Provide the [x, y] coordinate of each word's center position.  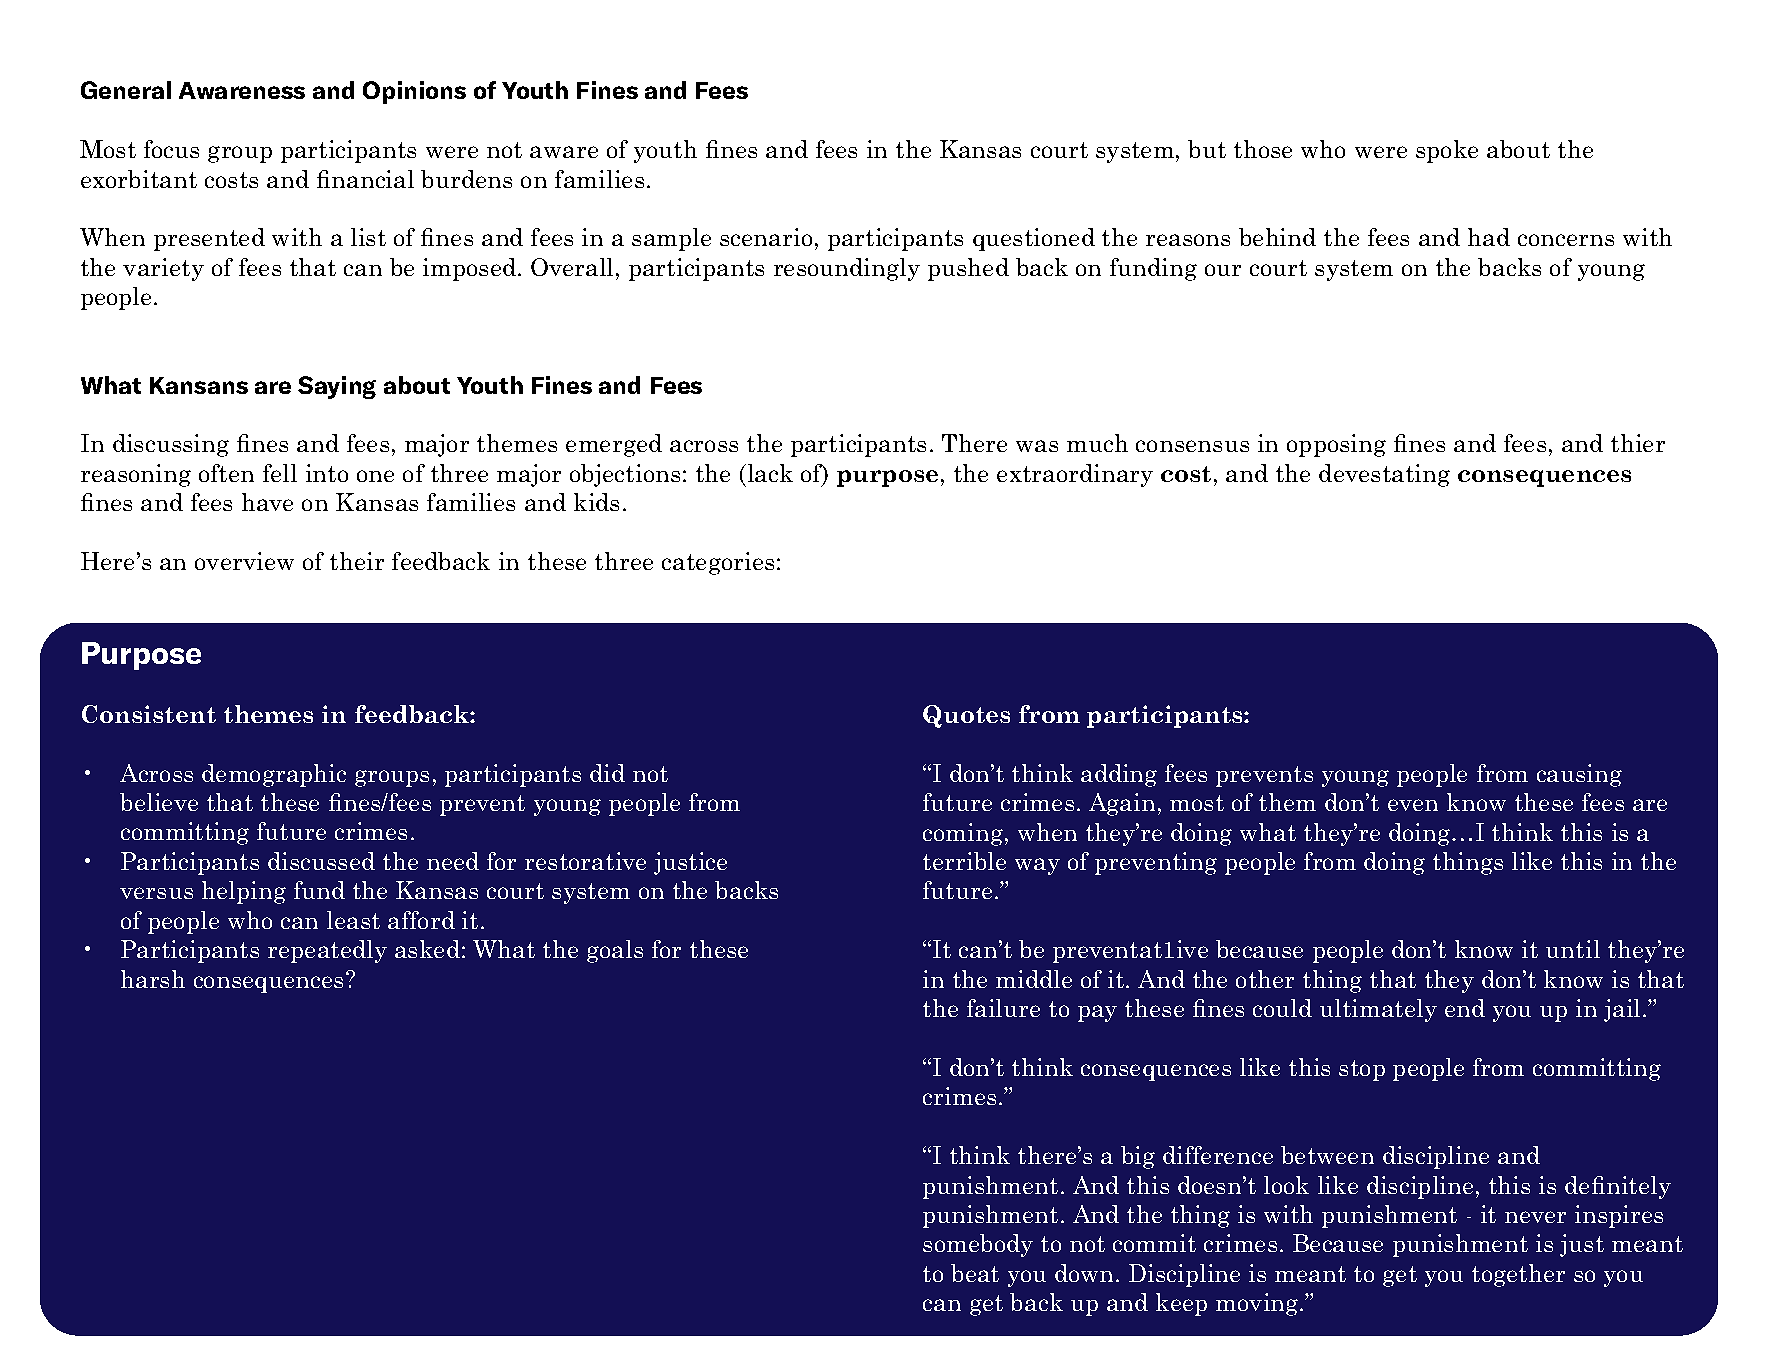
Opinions [414, 92]
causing [1579, 775]
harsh [153, 979]
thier [1638, 443]
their [357, 561]
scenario [766, 237]
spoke [1447, 151]
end [1465, 1008]
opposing [1336, 445]
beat [975, 1273]
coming [964, 834]
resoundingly [847, 269]
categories [718, 563]
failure [1003, 1008]
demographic [274, 775]
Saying [337, 387]
